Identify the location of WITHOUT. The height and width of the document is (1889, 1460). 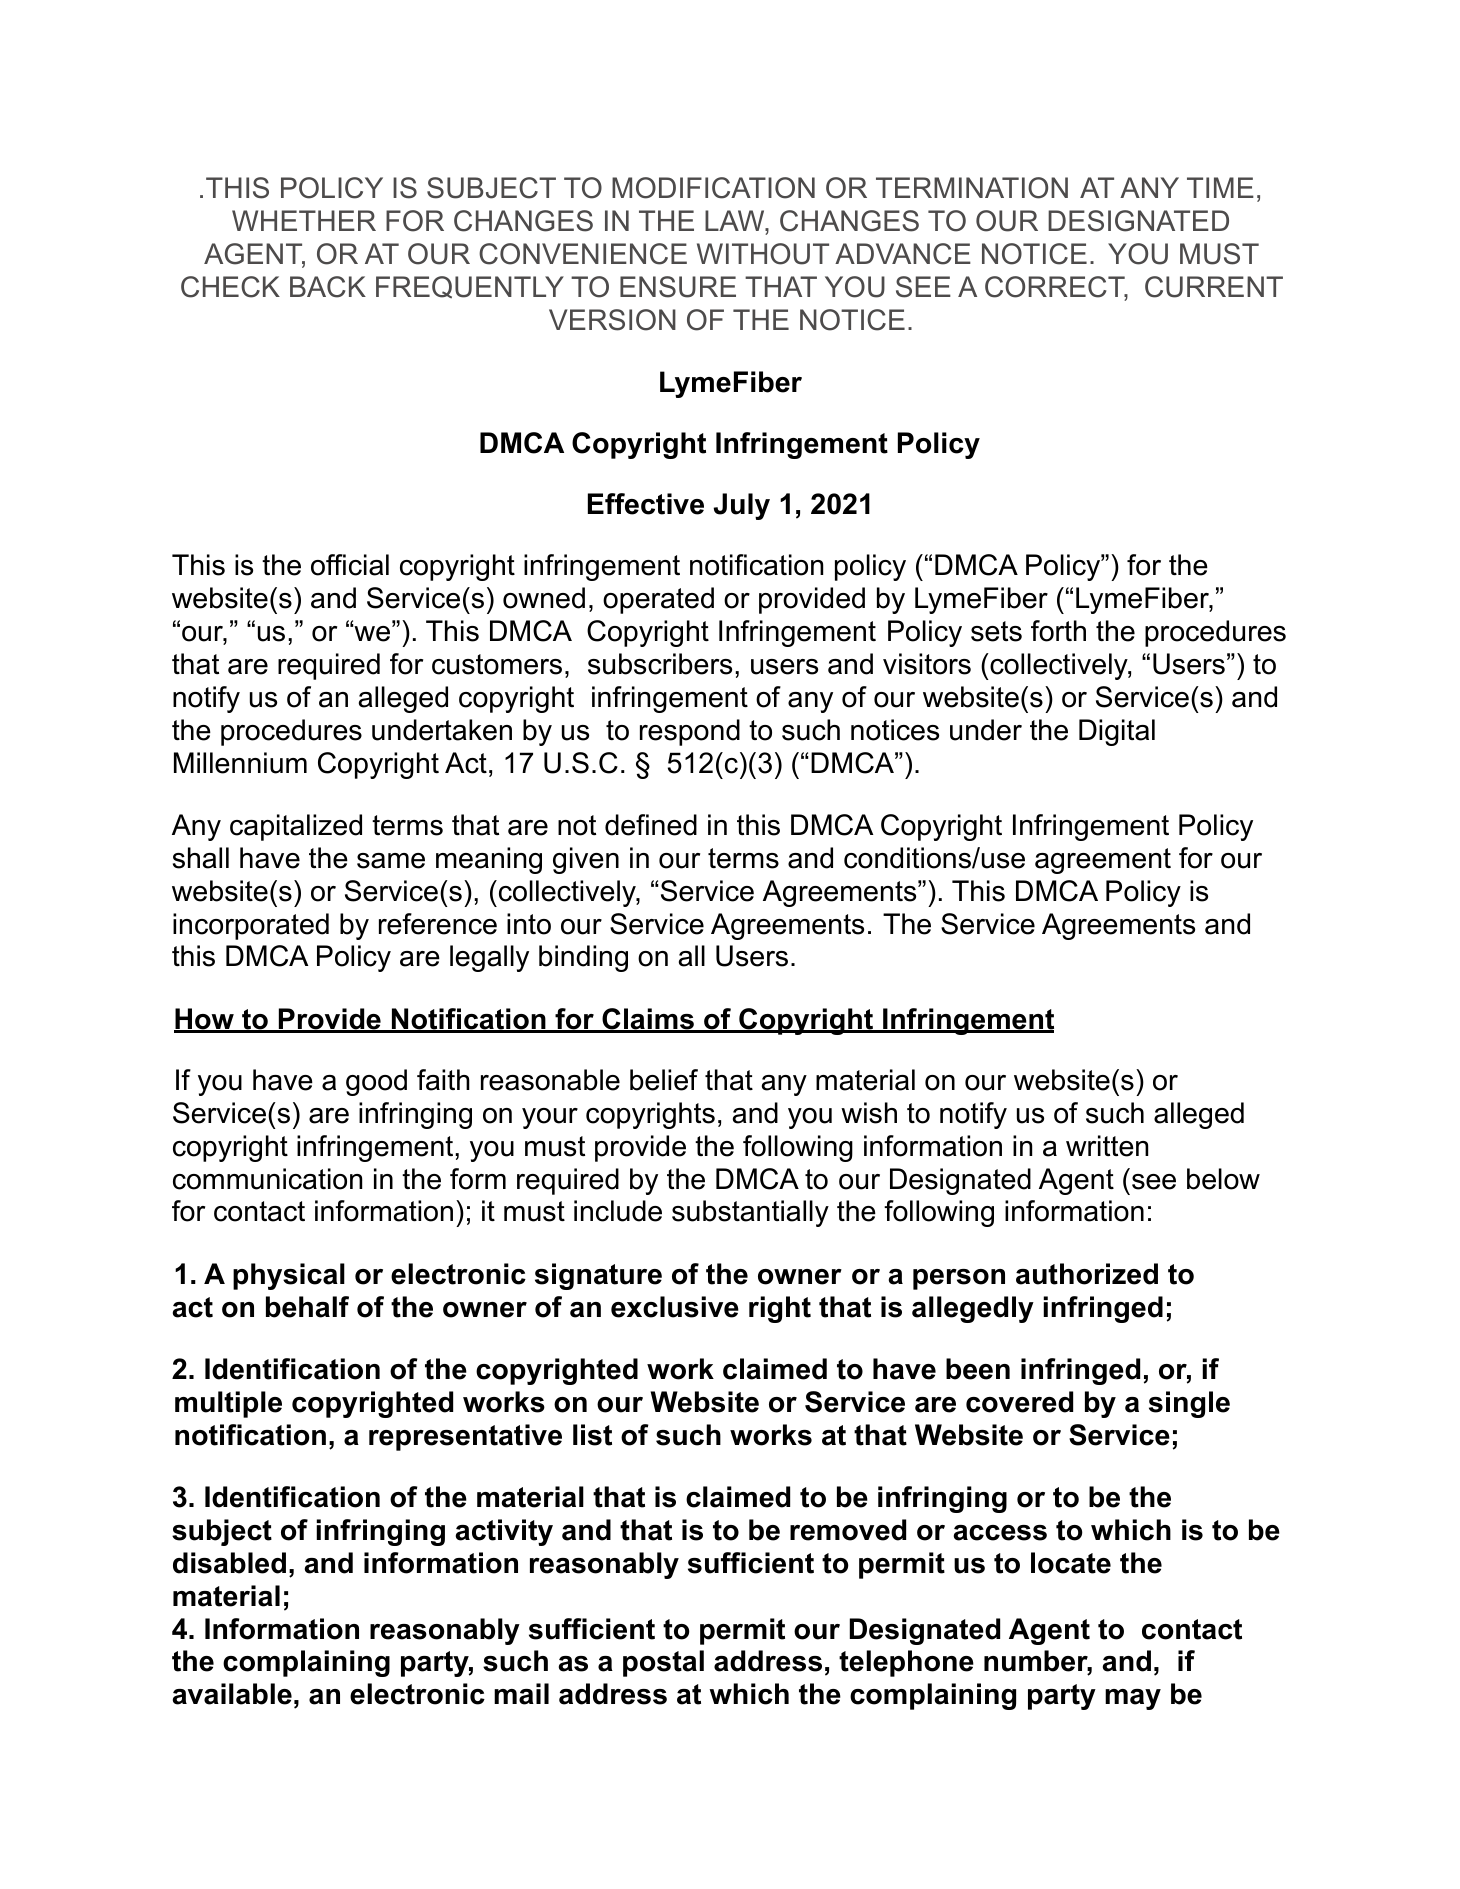
(763, 254).
